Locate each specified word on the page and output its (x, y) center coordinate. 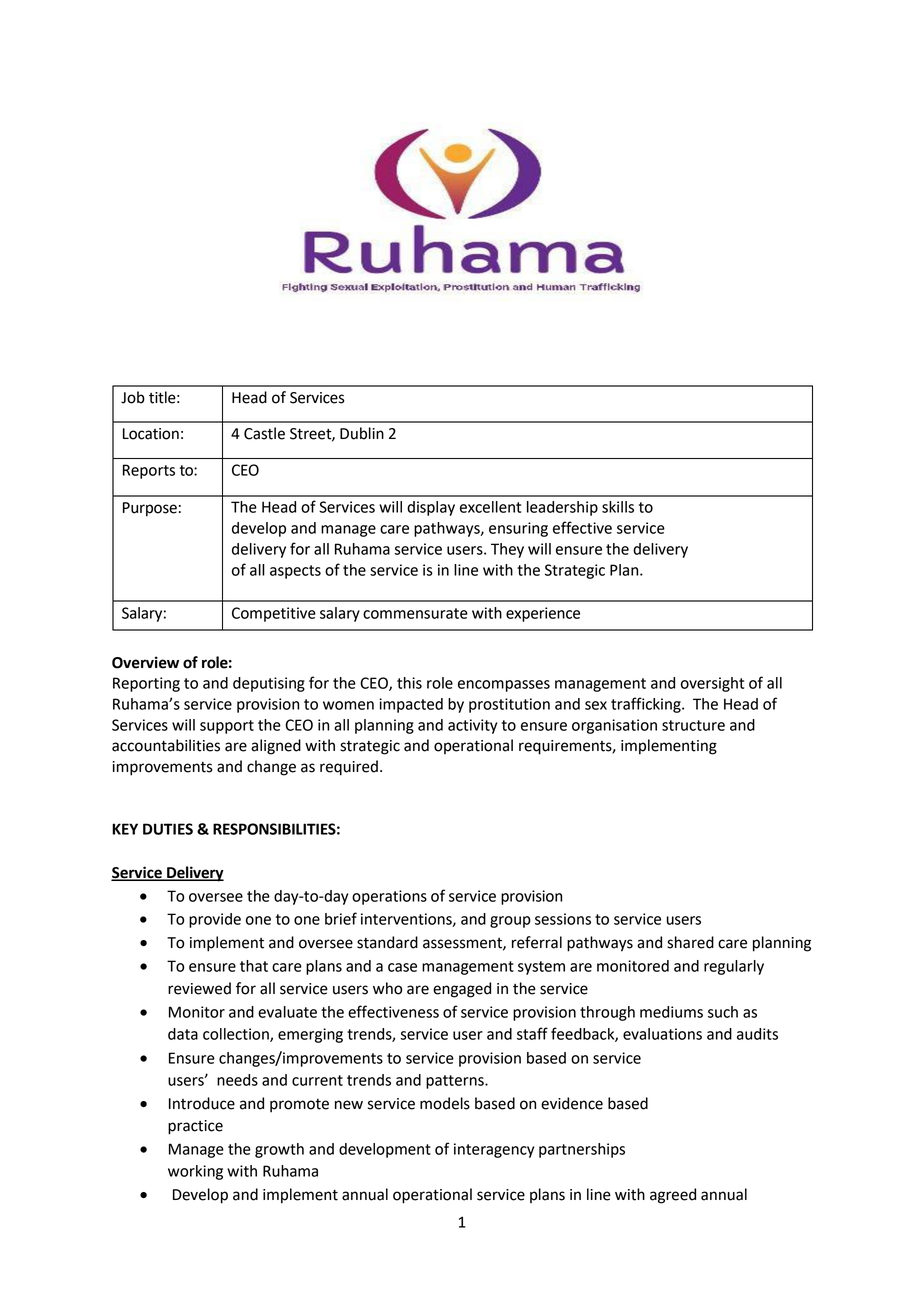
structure (693, 725)
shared (690, 942)
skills (618, 507)
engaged (462, 990)
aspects (295, 572)
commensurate (415, 613)
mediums (671, 1012)
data (183, 1034)
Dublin (362, 433)
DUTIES (168, 829)
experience (543, 614)
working (195, 1172)
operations (389, 897)
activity (472, 726)
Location (151, 434)
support (227, 727)
